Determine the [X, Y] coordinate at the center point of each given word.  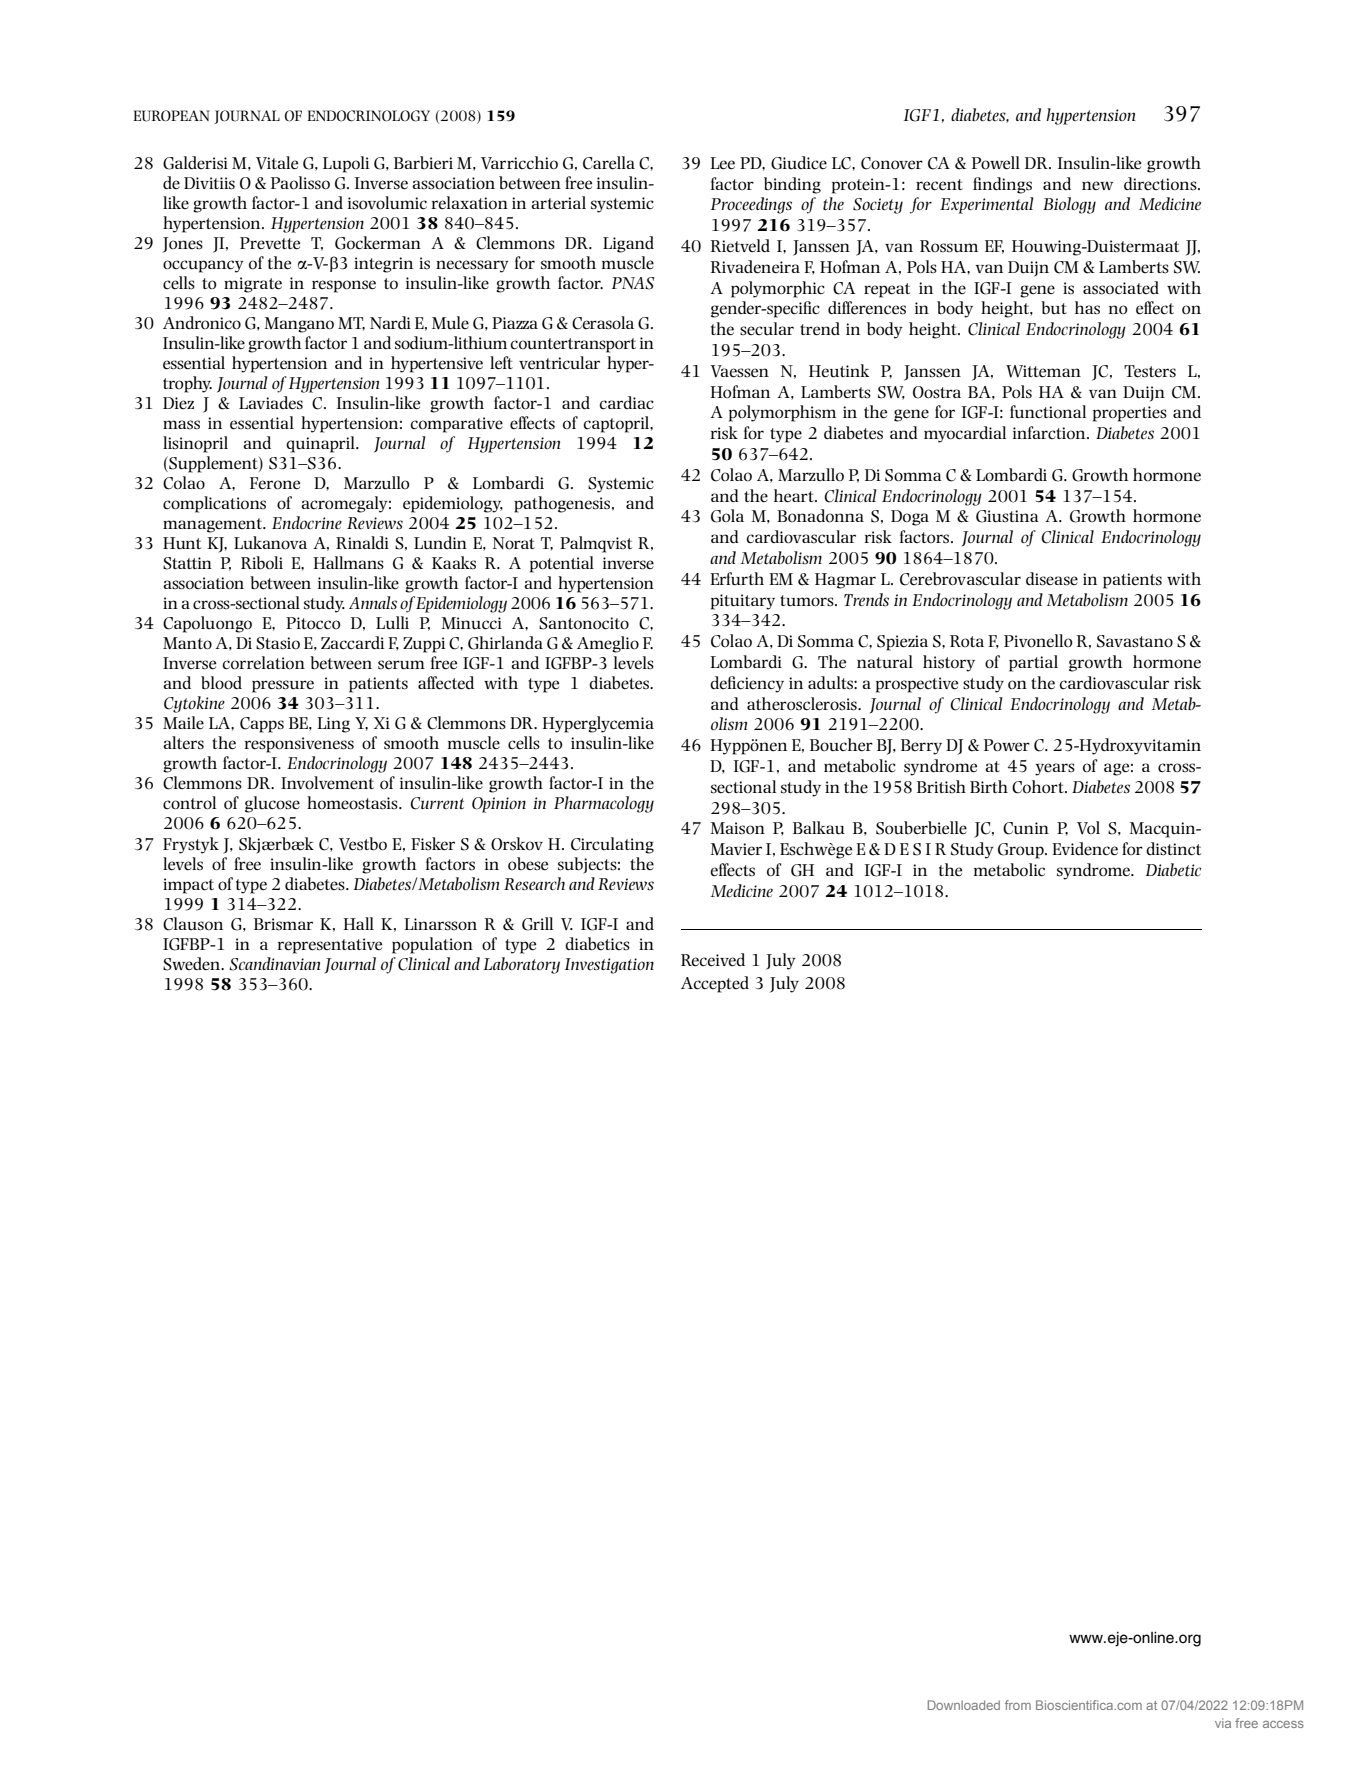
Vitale [277, 163]
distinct [1173, 849]
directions [1161, 184]
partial [1033, 663]
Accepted [715, 984]
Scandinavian [274, 964]
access [1283, 1724]
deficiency [747, 684]
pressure [283, 686]
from [1018, 1705]
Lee [722, 163]
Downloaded [964, 1705]
